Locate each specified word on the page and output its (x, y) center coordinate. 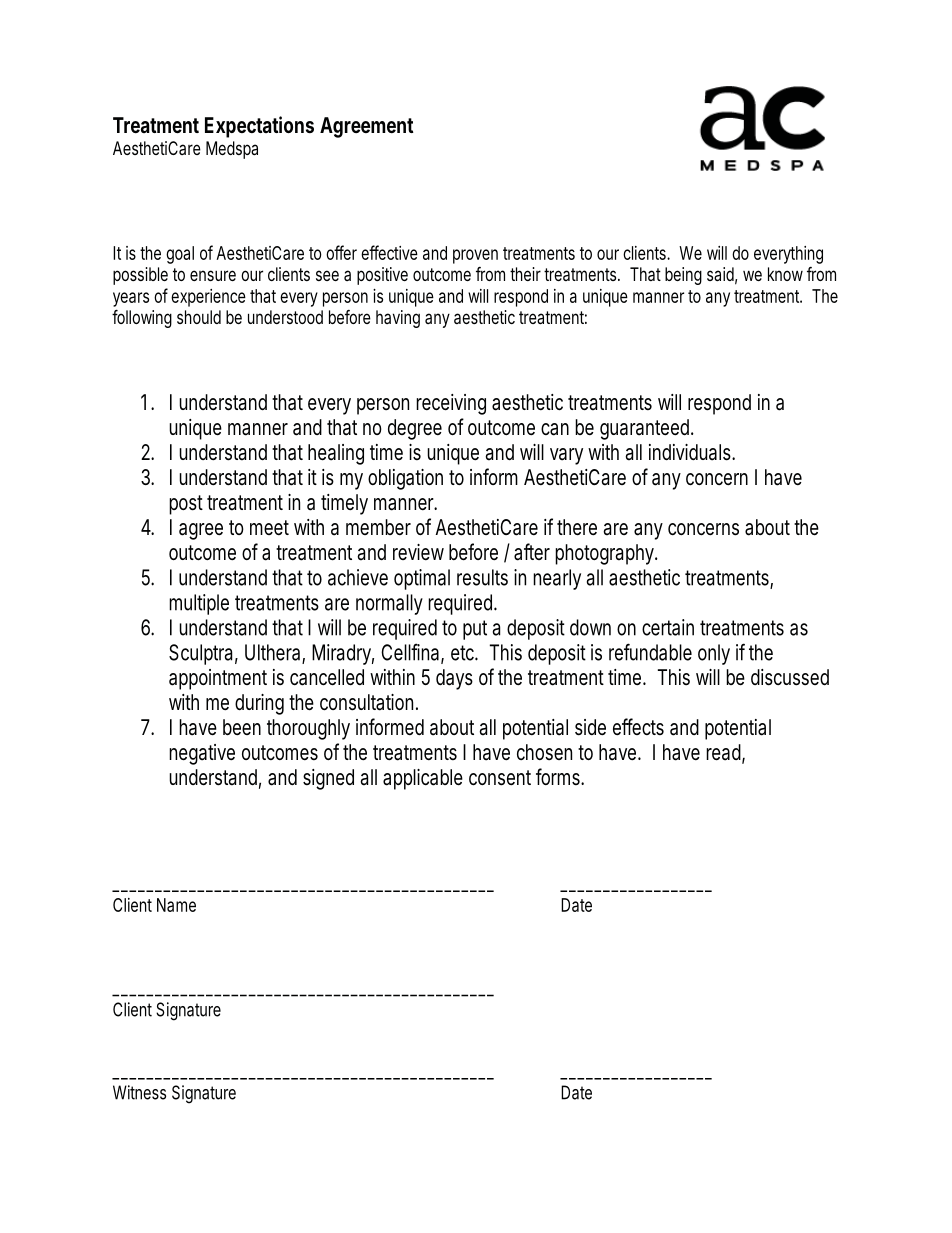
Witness (139, 1092)
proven (475, 256)
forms (560, 776)
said (722, 275)
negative (202, 754)
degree (415, 429)
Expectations (259, 127)
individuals (692, 452)
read (725, 753)
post (186, 505)
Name (176, 905)
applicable (423, 779)
